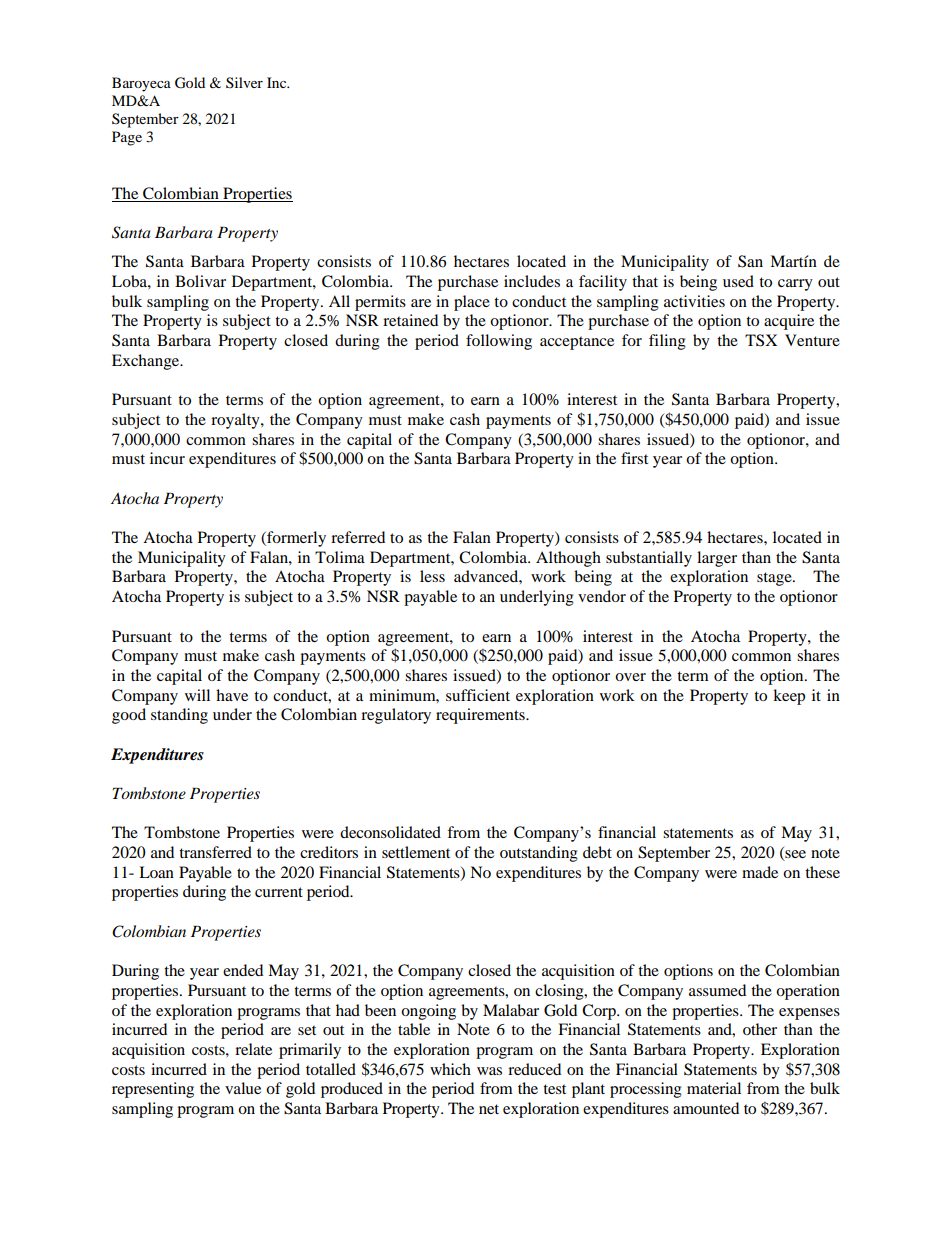  I want to click on less, so click(432, 576).
